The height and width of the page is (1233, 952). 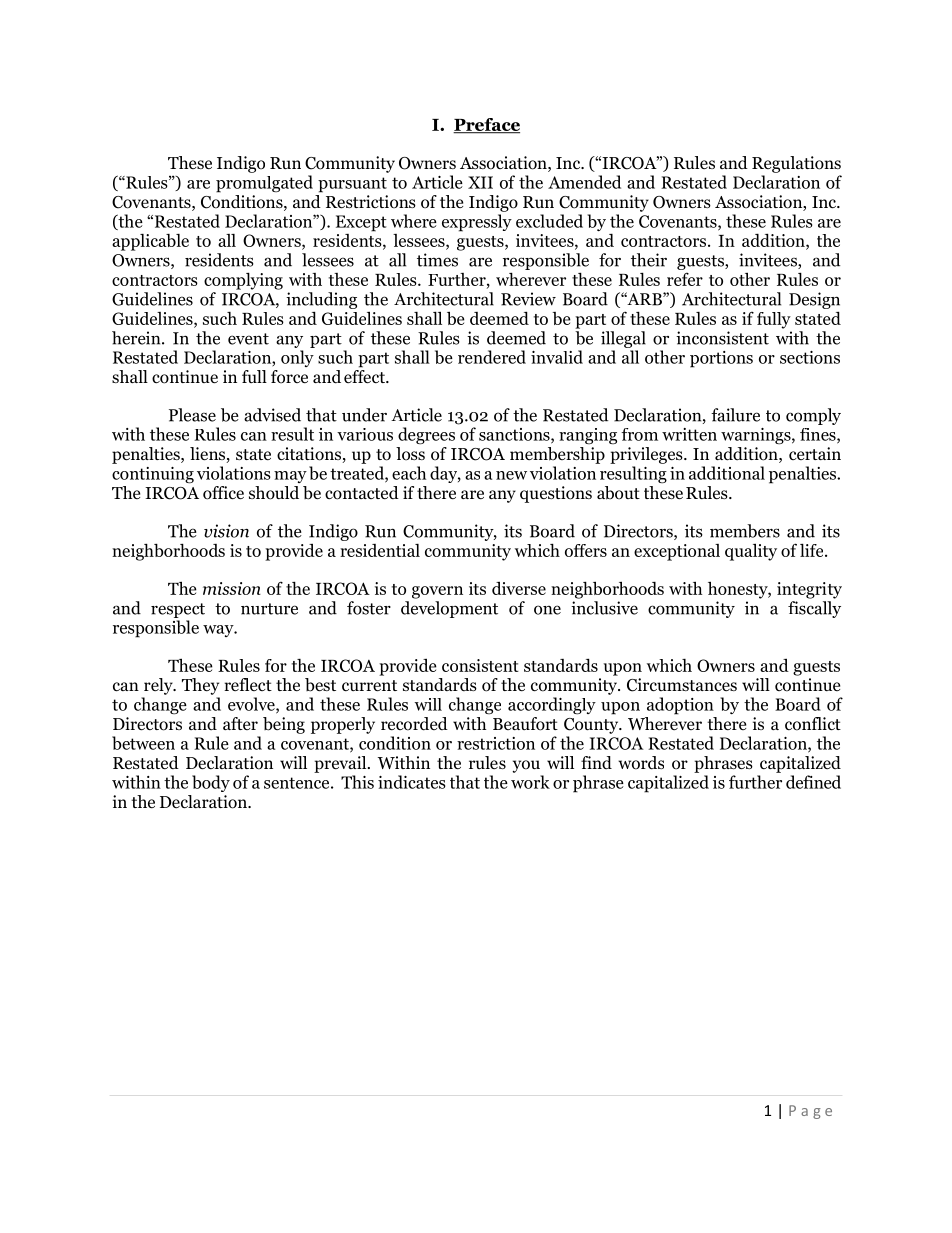 What do you see at coordinates (721, 359) in the page?
I see `portions` at bounding box center [721, 359].
